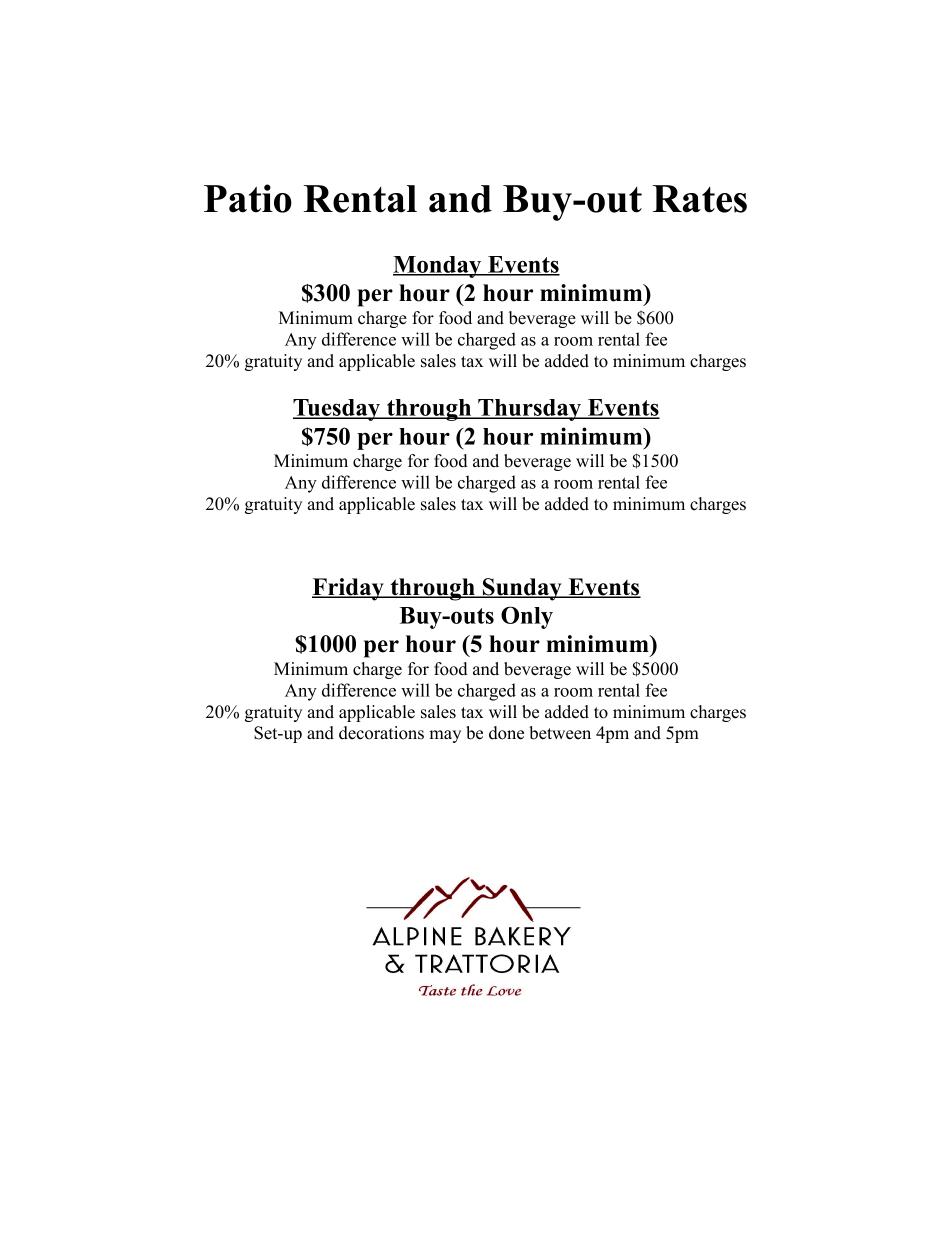  I want to click on Monday, so click(438, 267).
